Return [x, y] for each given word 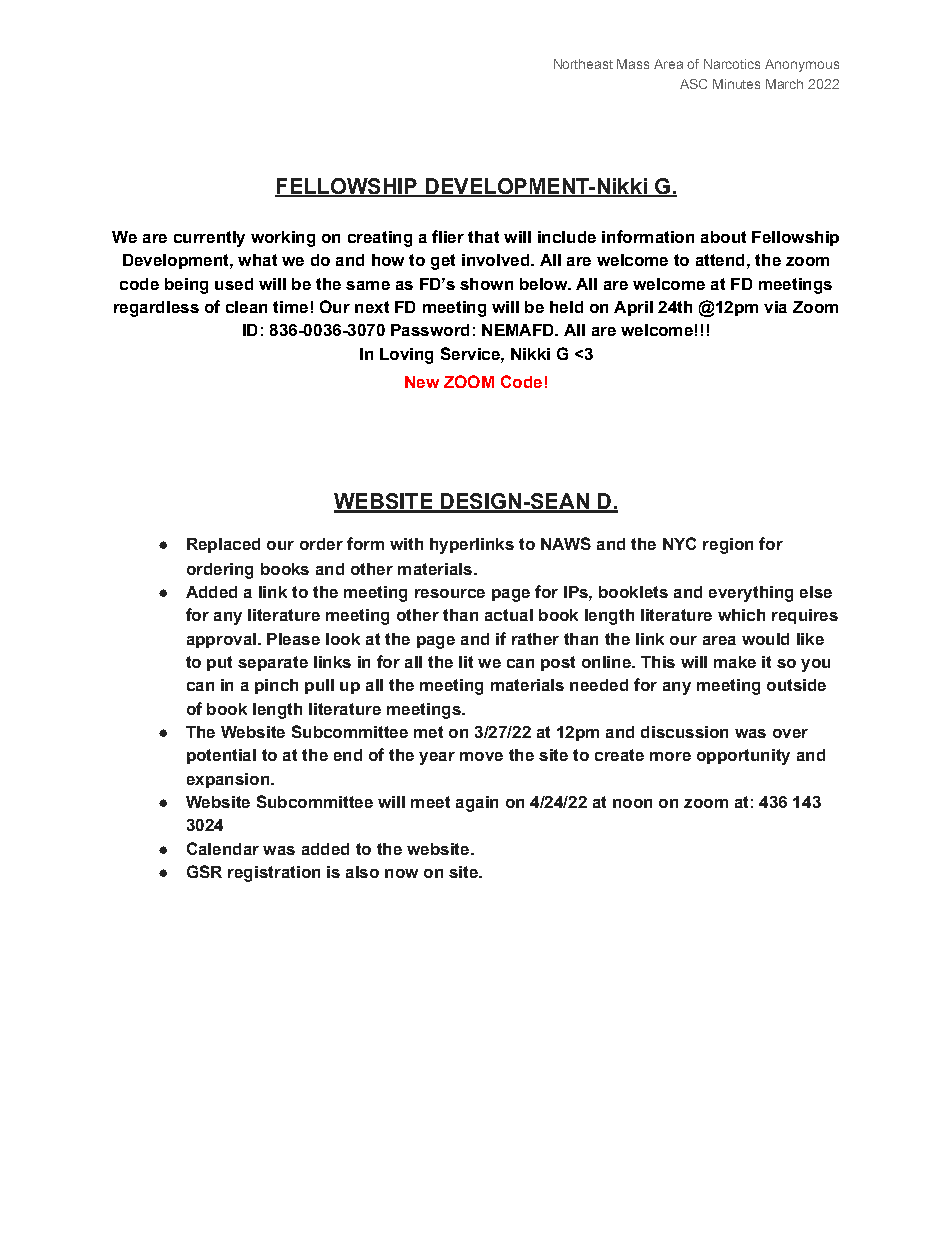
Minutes [736, 84]
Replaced [223, 545]
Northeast [583, 64]
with [406, 544]
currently [209, 239]
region [728, 546]
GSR [204, 871]
